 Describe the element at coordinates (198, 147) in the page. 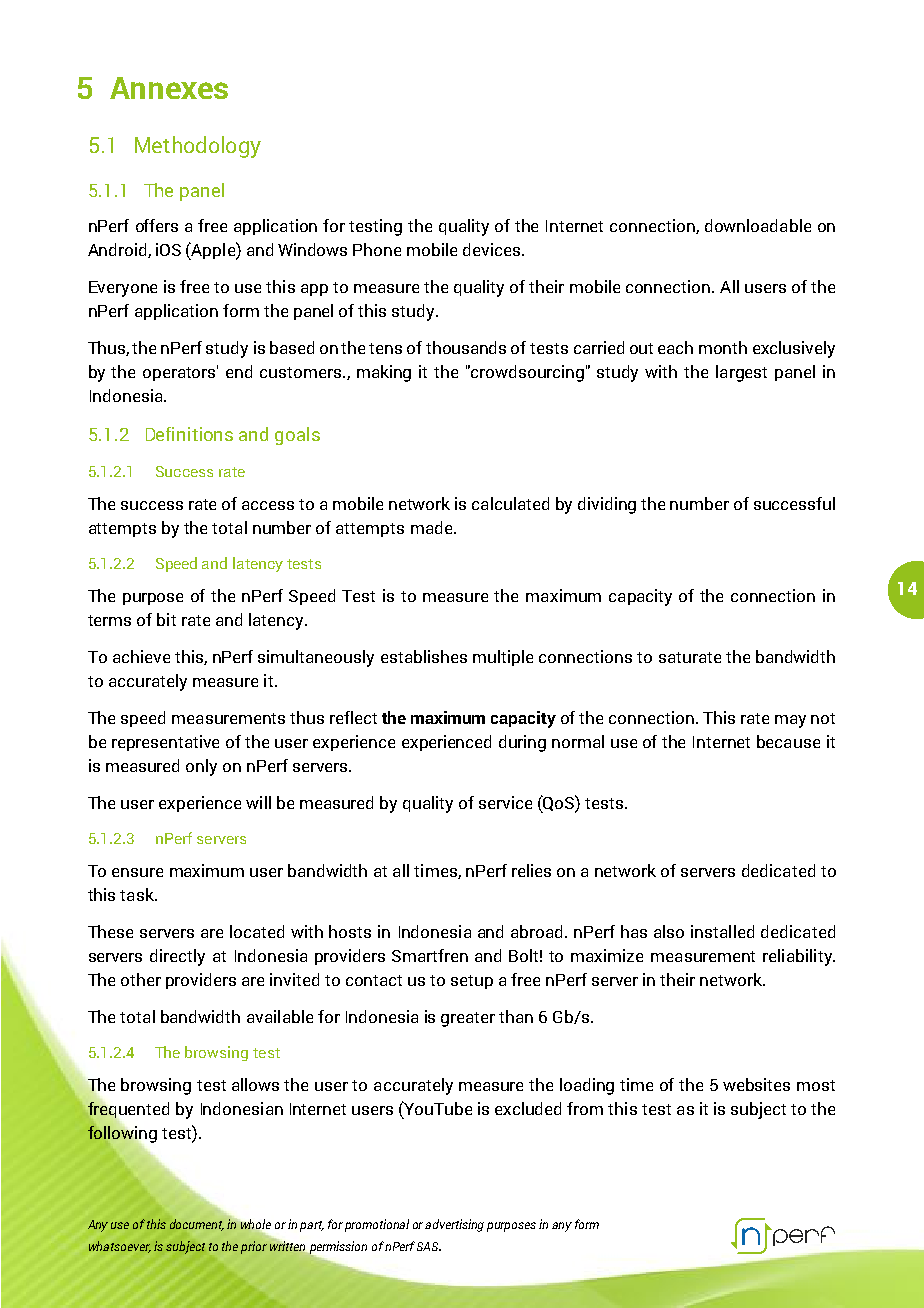

I see `Methodology` at that location.
